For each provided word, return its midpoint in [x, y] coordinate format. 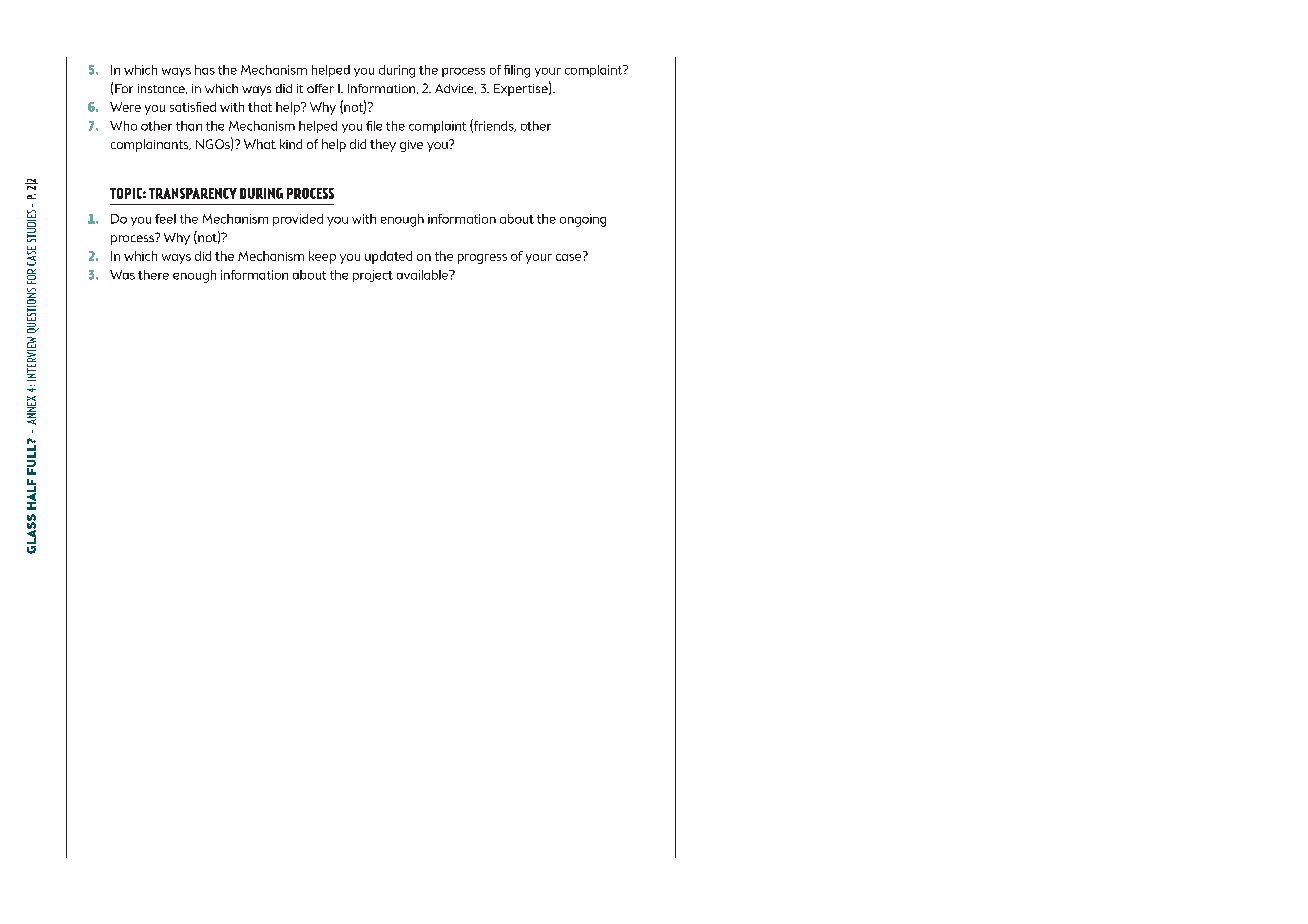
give [411, 146]
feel [165, 219]
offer [320, 88]
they [383, 145]
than [189, 126]
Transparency [193, 193]
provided [298, 220]
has [205, 70]
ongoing [583, 220]
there [153, 275]
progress [482, 259]
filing [517, 71]
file [374, 126]
